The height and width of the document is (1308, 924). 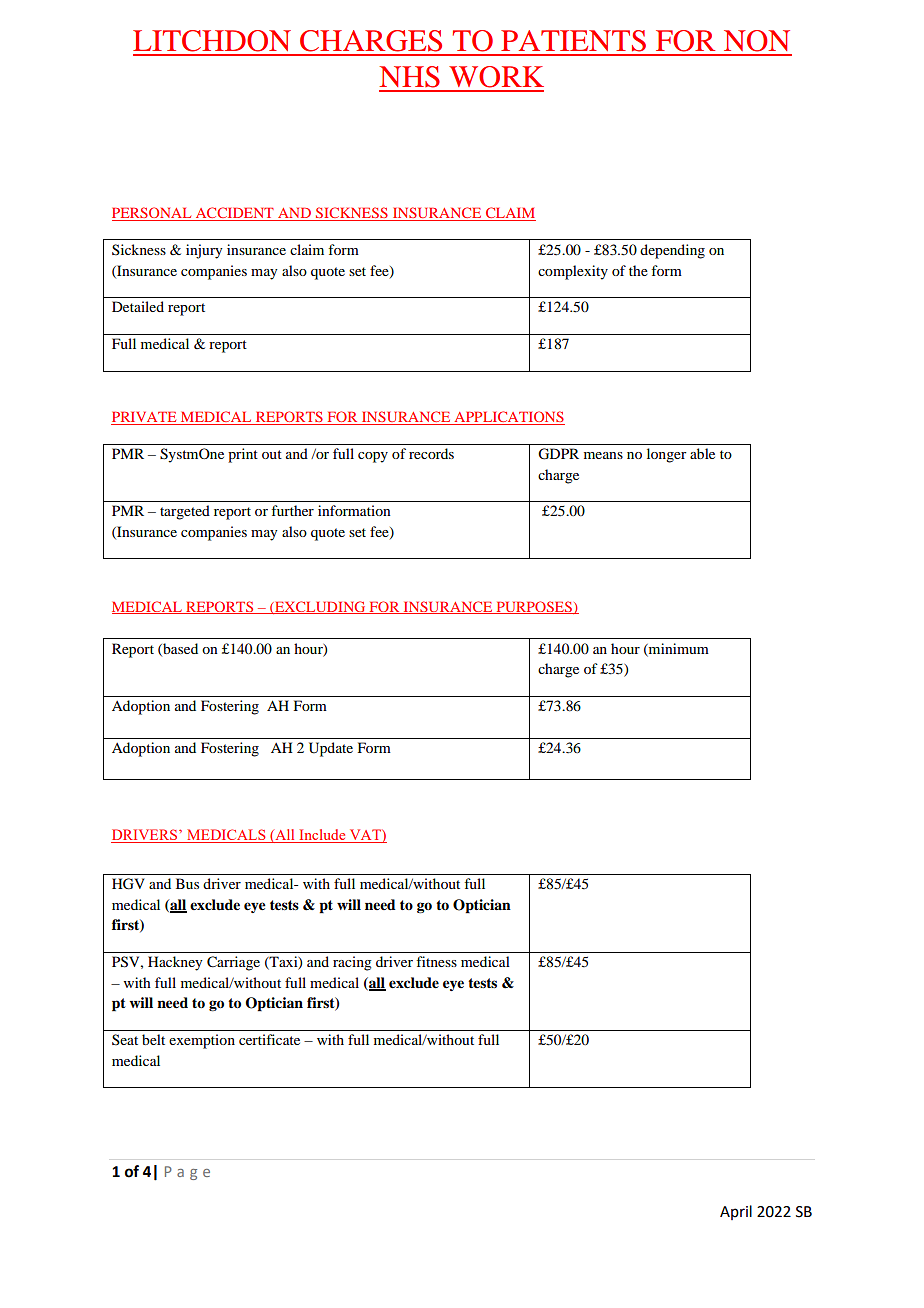 I want to click on complexity, so click(x=573, y=272).
